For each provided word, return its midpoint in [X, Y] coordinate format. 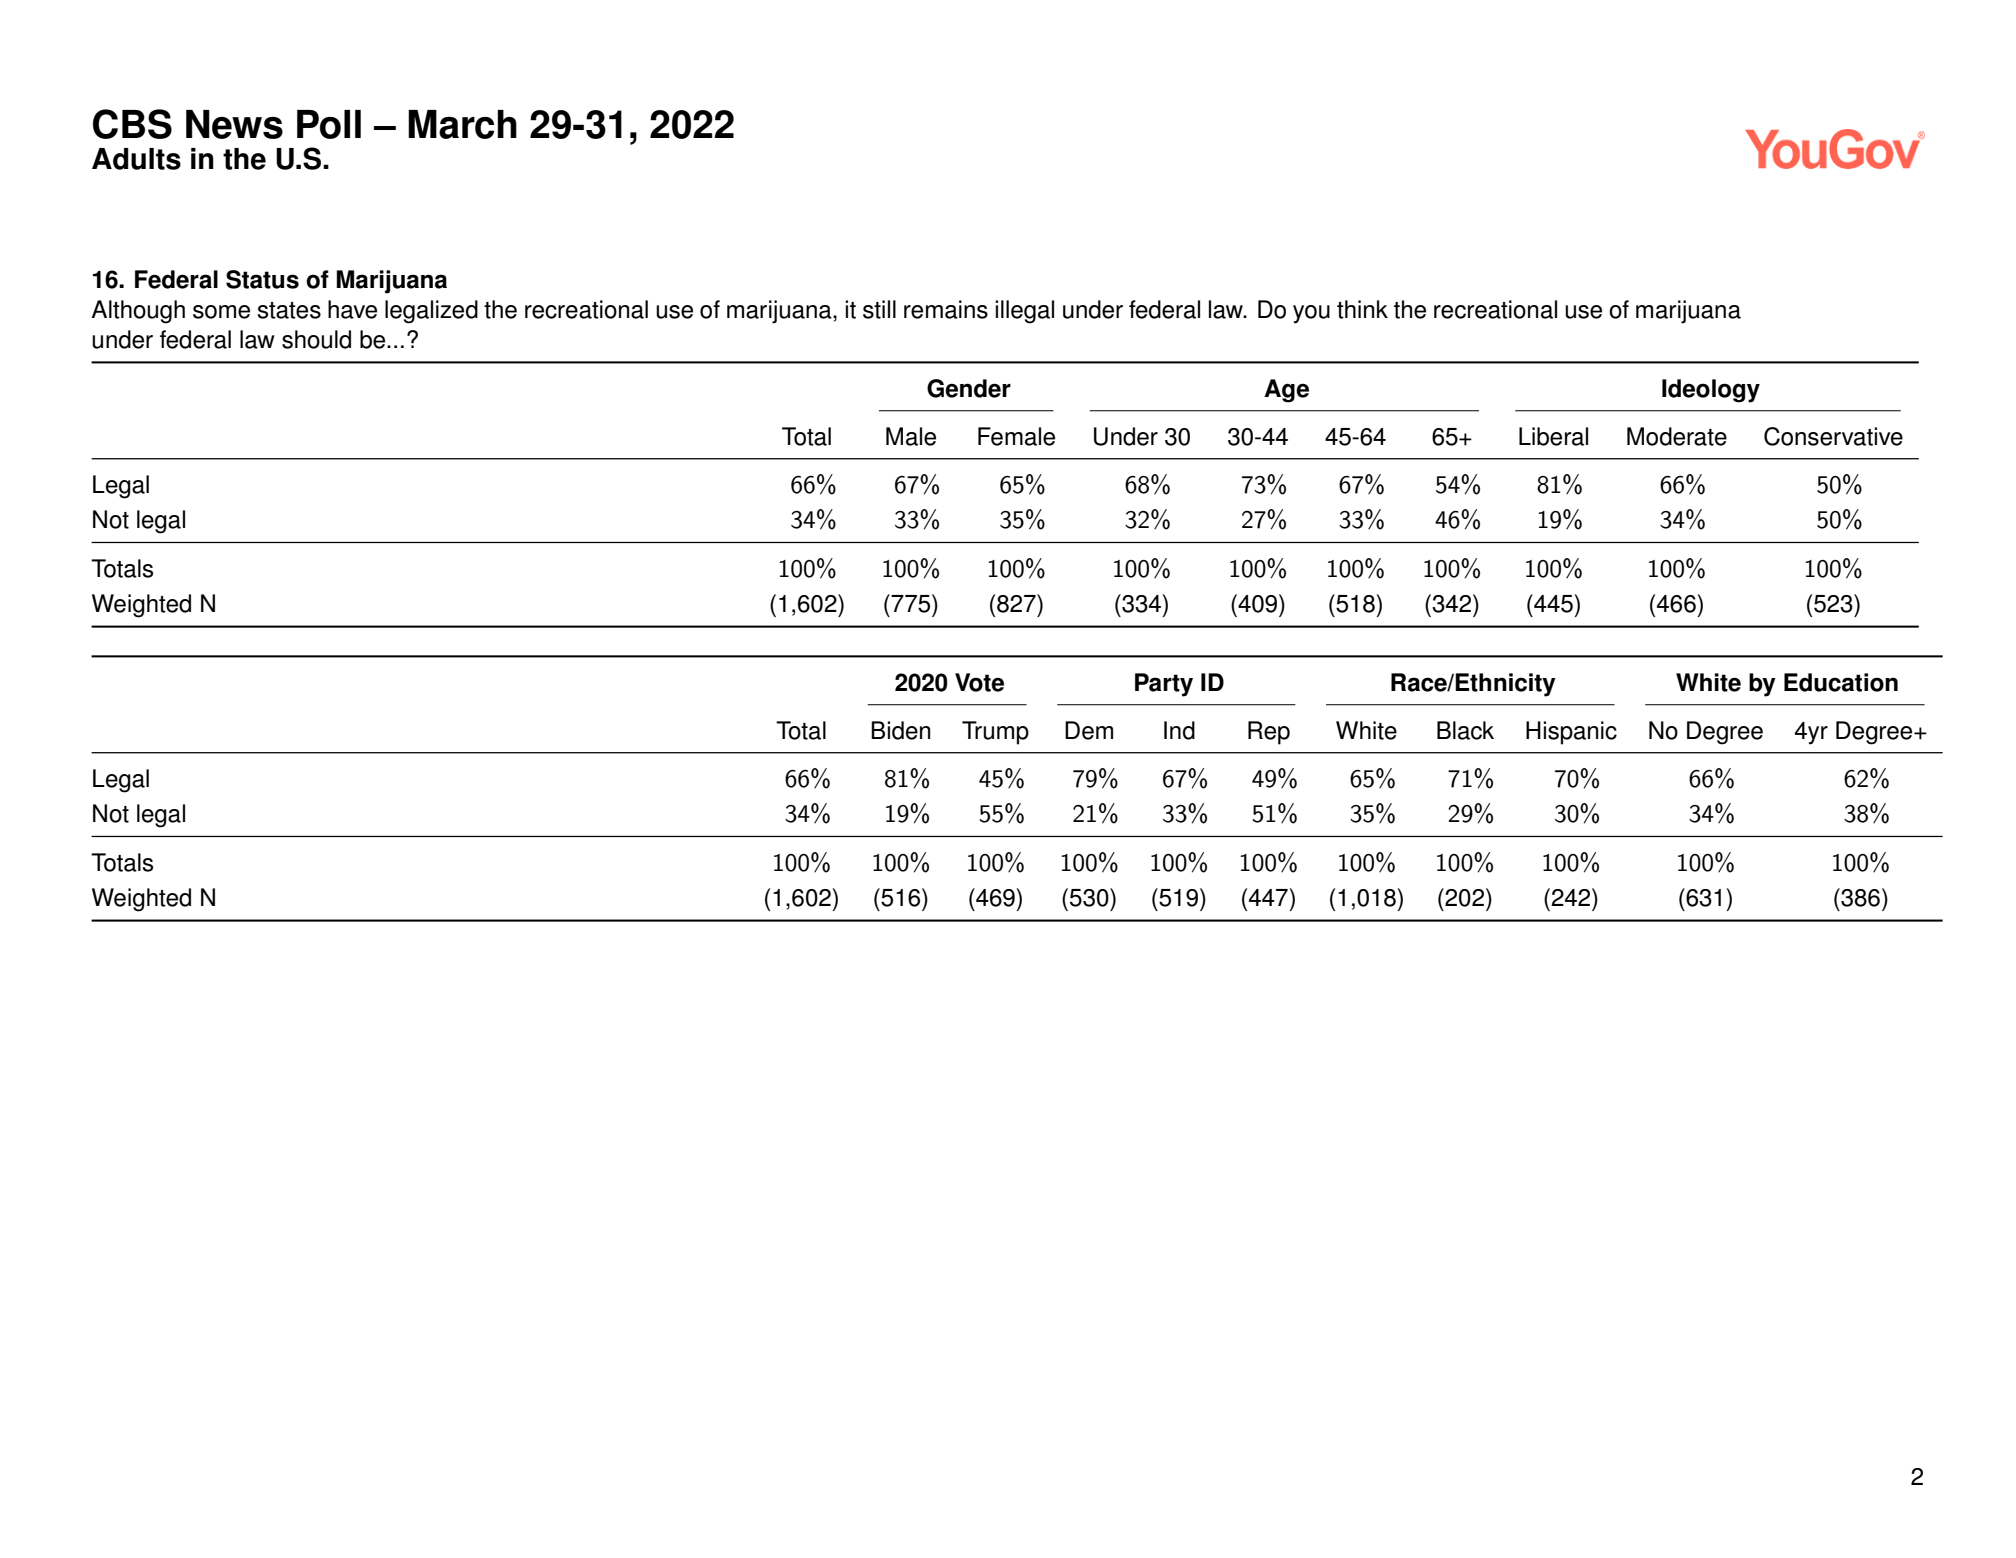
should [316, 339]
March [462, 124]
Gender [969, 388]
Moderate [1677, 436]
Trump [995, 733]
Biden [900, 730]
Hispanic [1571, 733]
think [1362, 309]
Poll [329, 124]
